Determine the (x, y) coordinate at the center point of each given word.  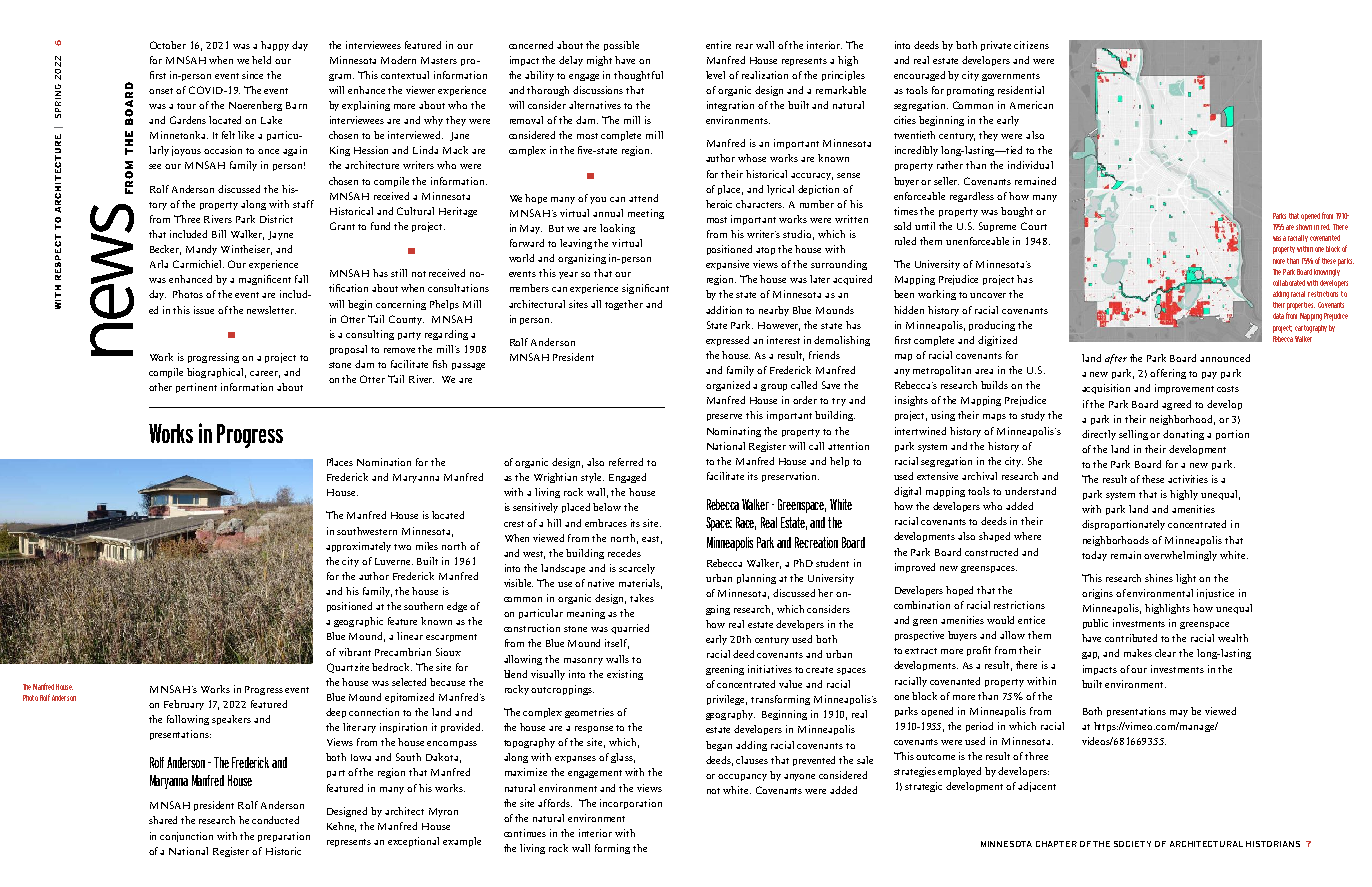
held (261, 60)
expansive (727, 265)
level (715, 75)
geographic (358, 622)
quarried (630, 629)
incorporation (631, 804)
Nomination (384, 462)
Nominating (734, 432)
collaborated (1289, 283)
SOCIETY (1132, 844)
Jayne (280, 235)
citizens (1031, 45)
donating (1183, 435)
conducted (275, 820)
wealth (1233, 638)
